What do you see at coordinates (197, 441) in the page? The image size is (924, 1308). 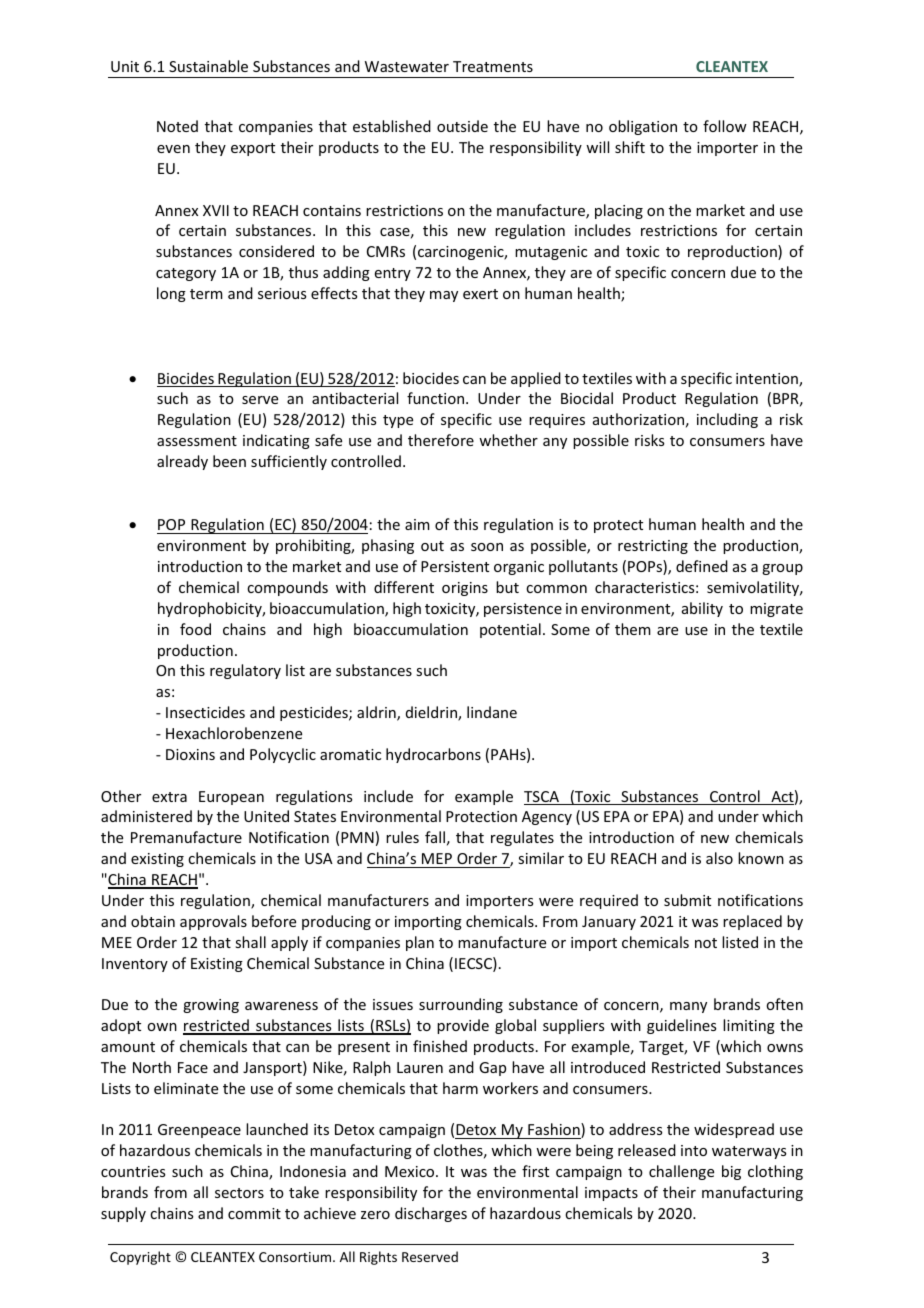 I see `assessment` at bounding box center [197, 441].
